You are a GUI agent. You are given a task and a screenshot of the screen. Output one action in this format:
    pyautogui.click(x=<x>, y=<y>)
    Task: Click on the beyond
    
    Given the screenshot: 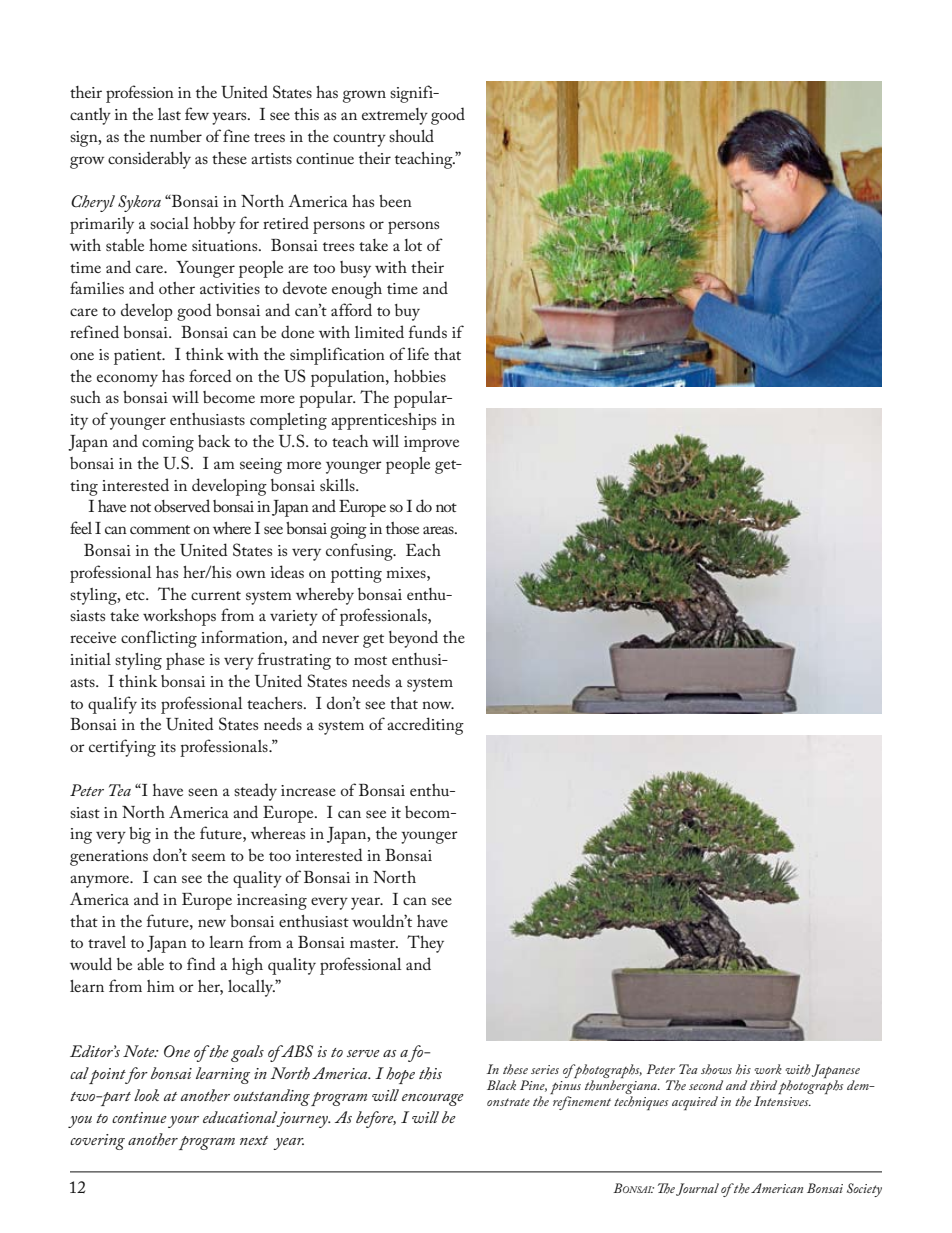 What is the action you would take?
    pyautogui.click(x=413, y=639)
